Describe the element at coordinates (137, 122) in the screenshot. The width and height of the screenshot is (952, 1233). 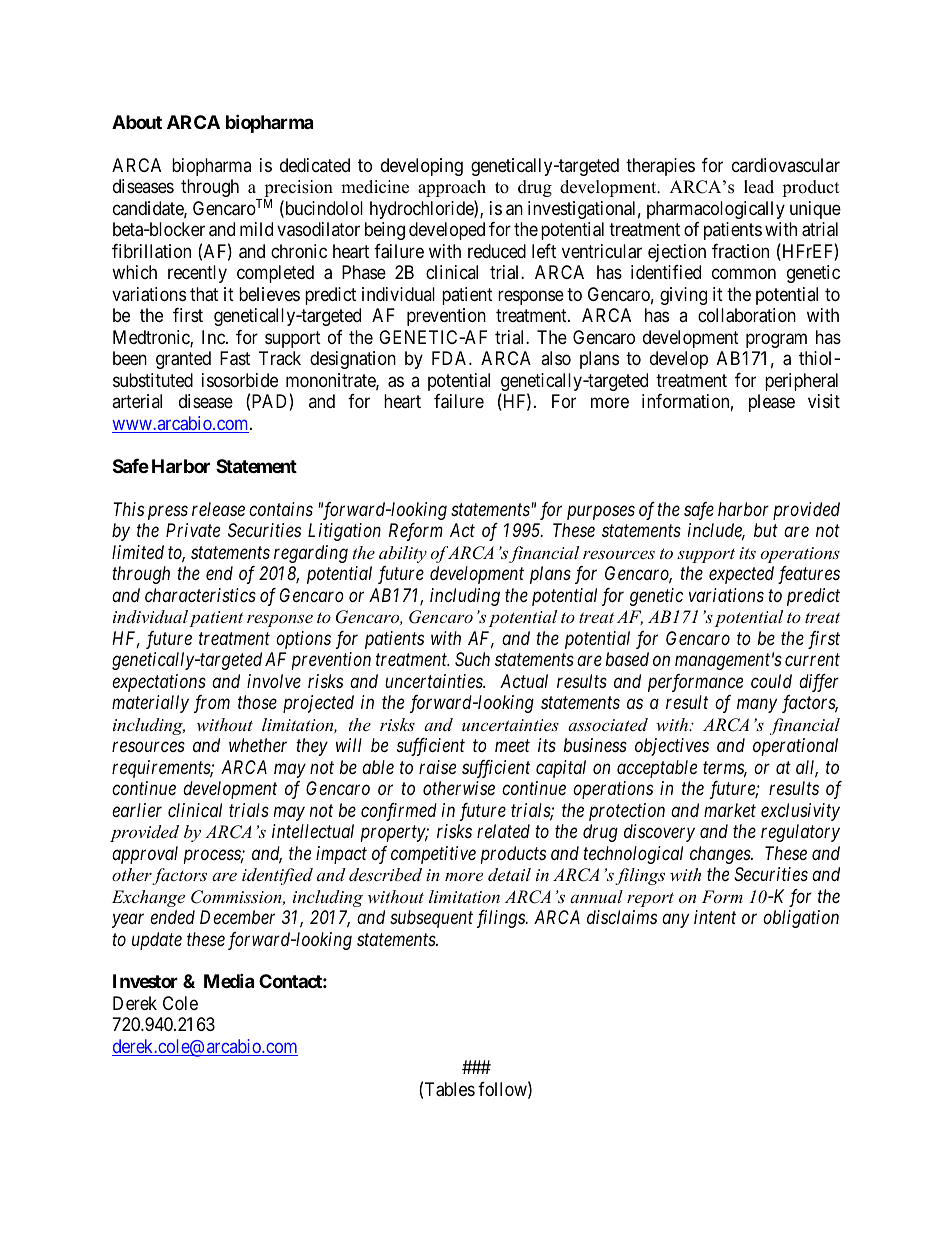
I see `About` at that location.
